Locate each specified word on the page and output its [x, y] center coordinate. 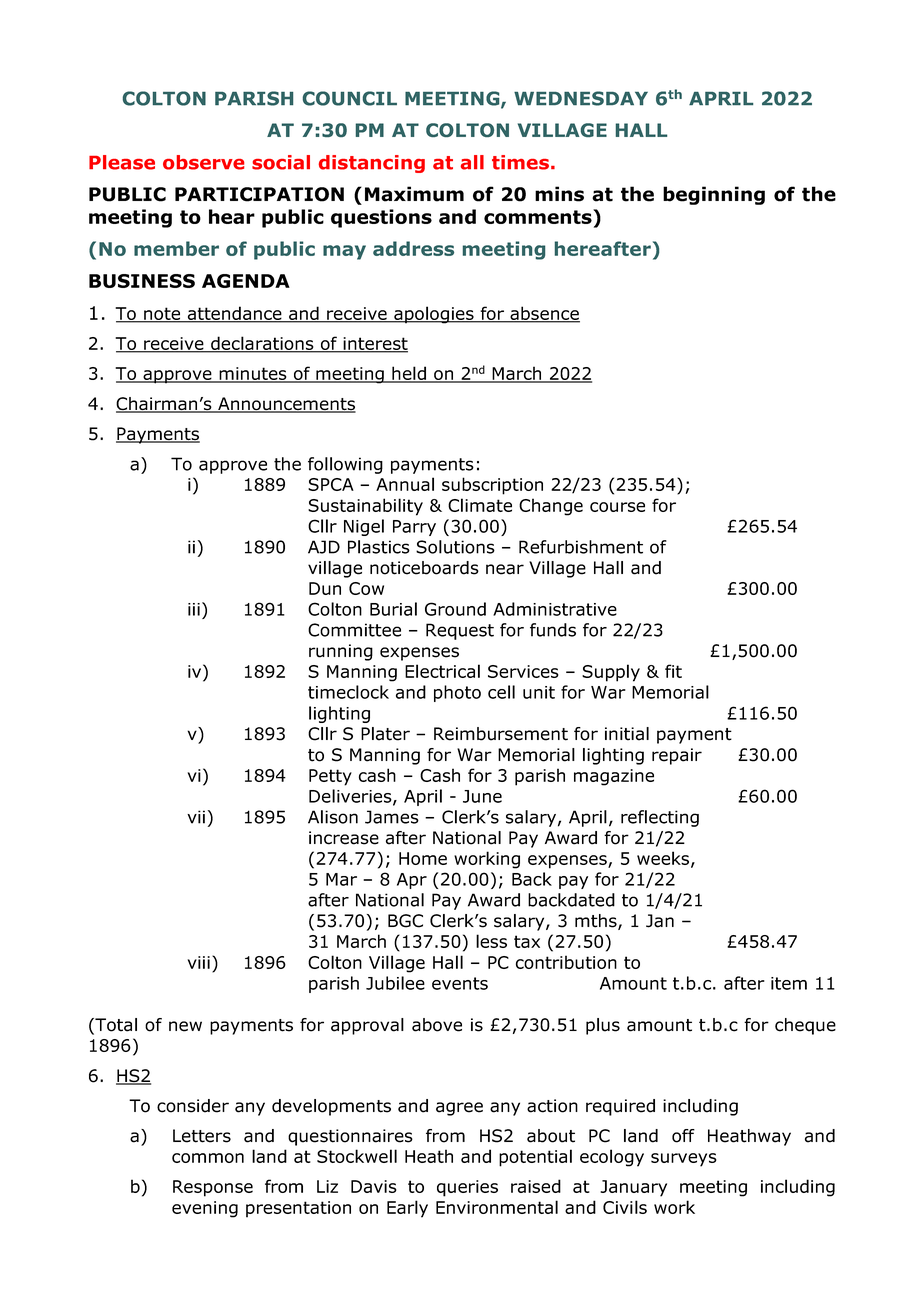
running [341, 652]
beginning [714, 195]
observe [203, 162]
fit [673, 671]
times [520, 162]
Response [213, 1188]
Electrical [442, 671]
